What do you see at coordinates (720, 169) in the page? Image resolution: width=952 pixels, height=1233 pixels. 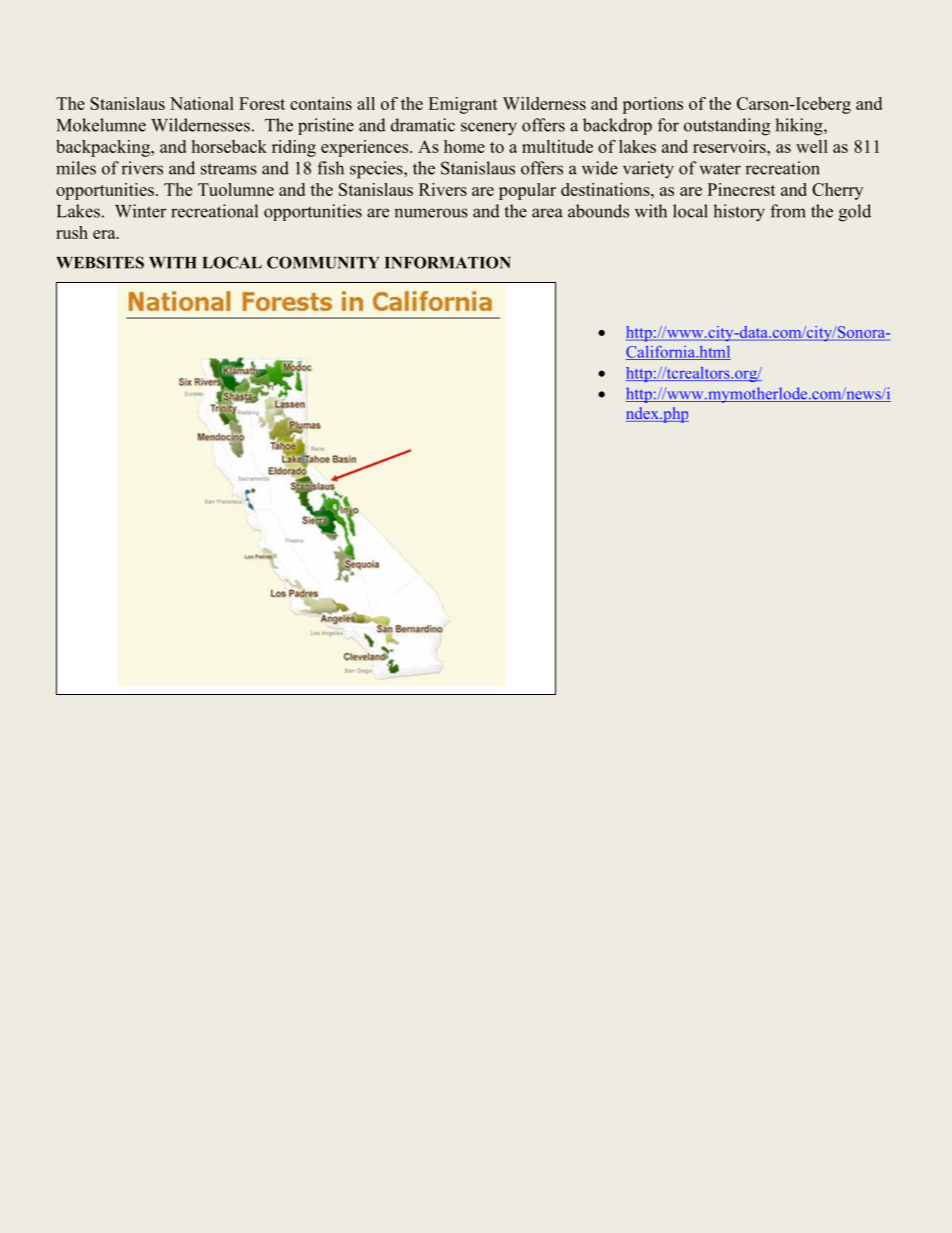 I see `water` at bounding box center [720, 169].
